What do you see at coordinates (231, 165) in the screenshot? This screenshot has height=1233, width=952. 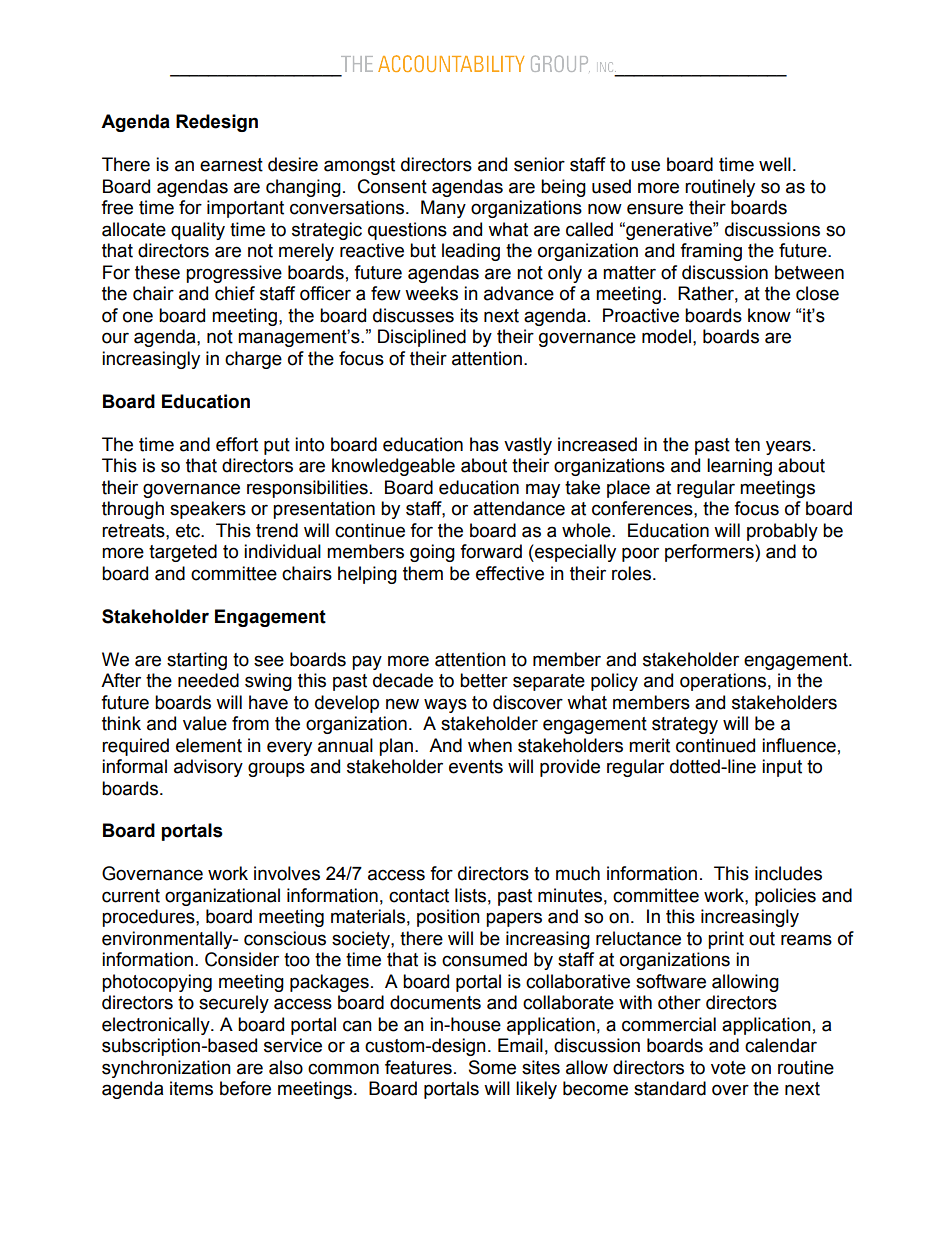 I see `earnest` at bounding box center [231, 165].
